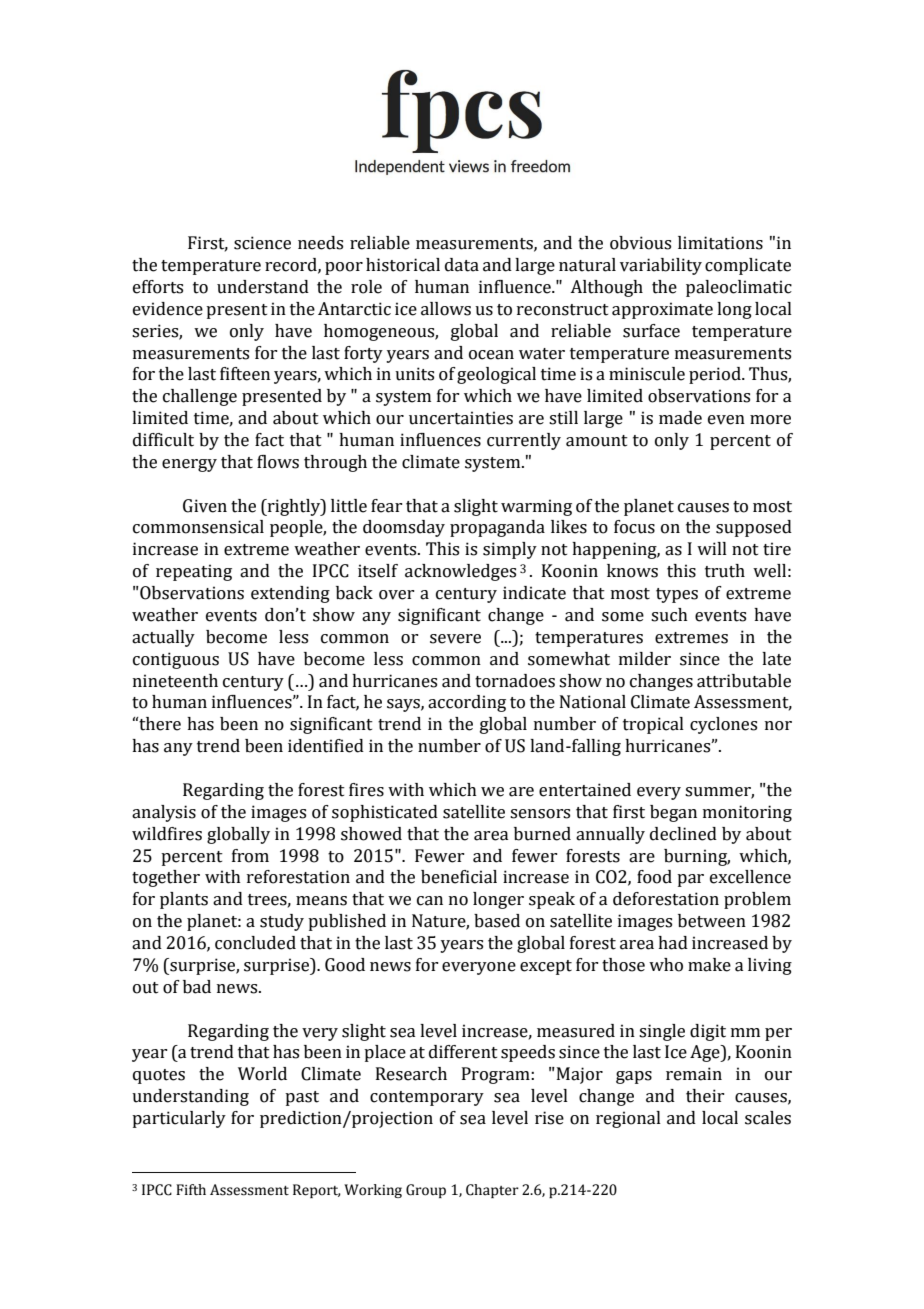 This screenshot has height=1309, width=924. What do you see at coordinates (191, 1189) in the screenshot?
I see `Fifth` at bounding box center [191, 1189].
